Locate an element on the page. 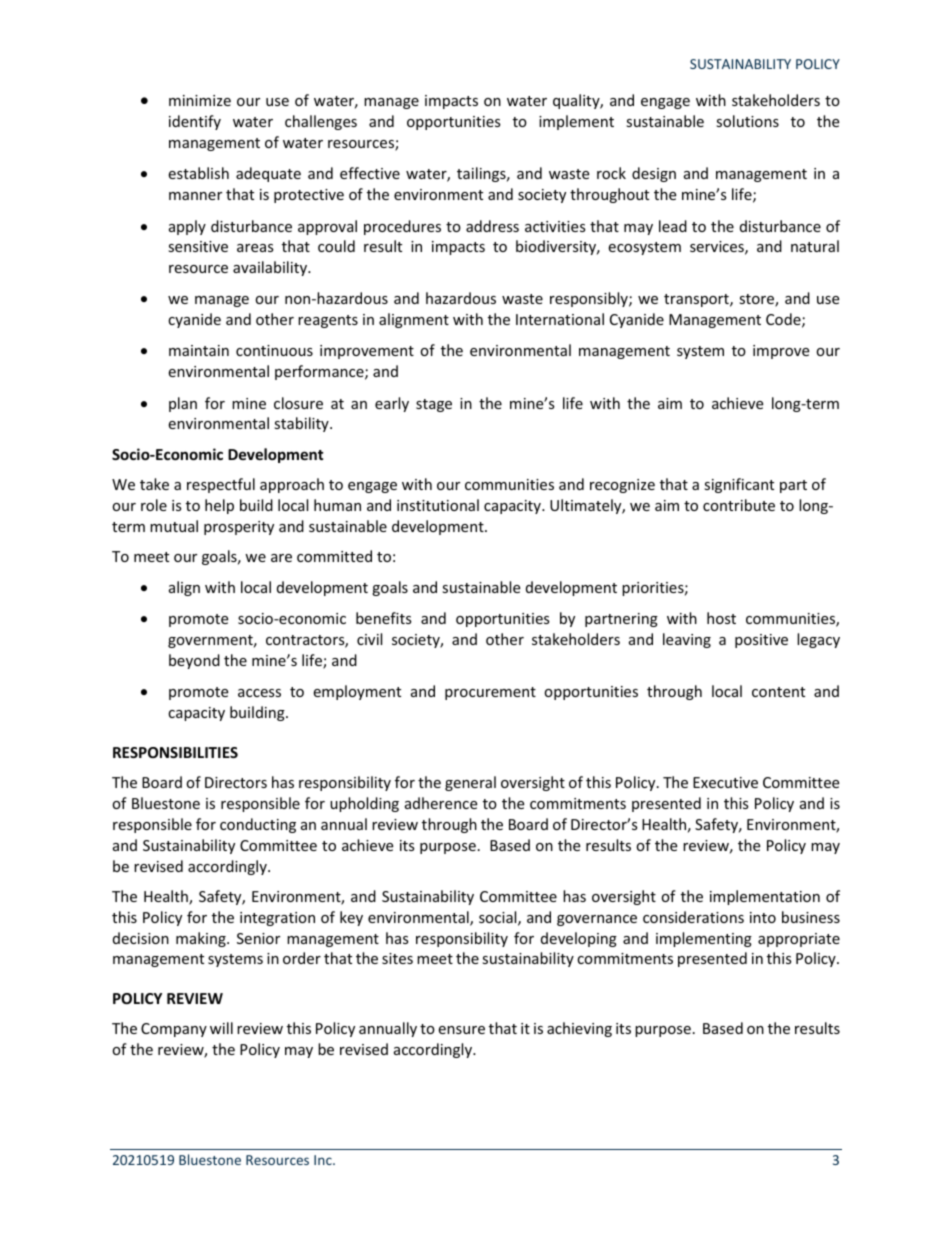 The image size is (952, 1233). identify is located at coordinates (195, 122).
